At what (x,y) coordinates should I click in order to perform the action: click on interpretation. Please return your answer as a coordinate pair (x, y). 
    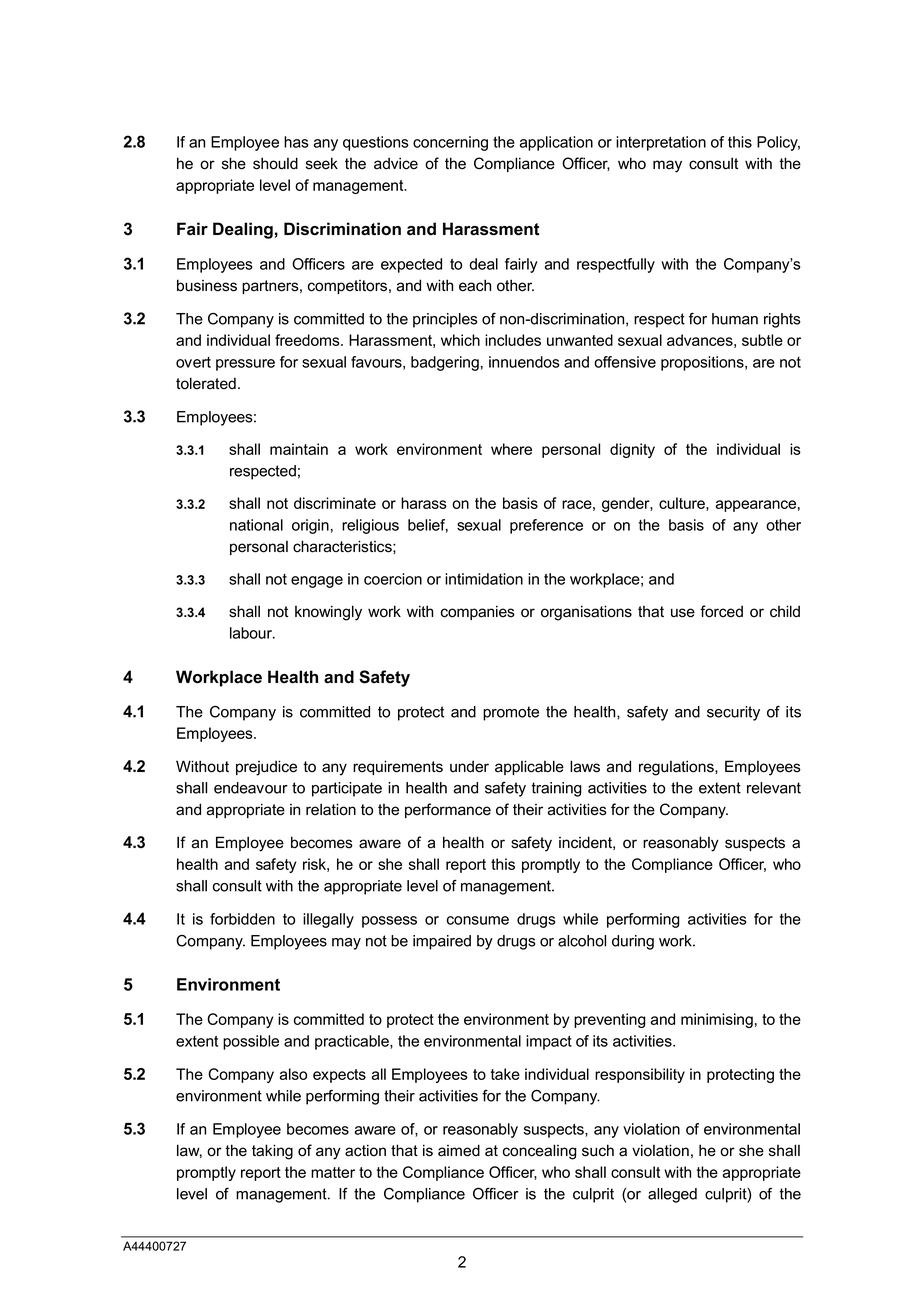
    Looking at the image, I should click on (661, 143).
